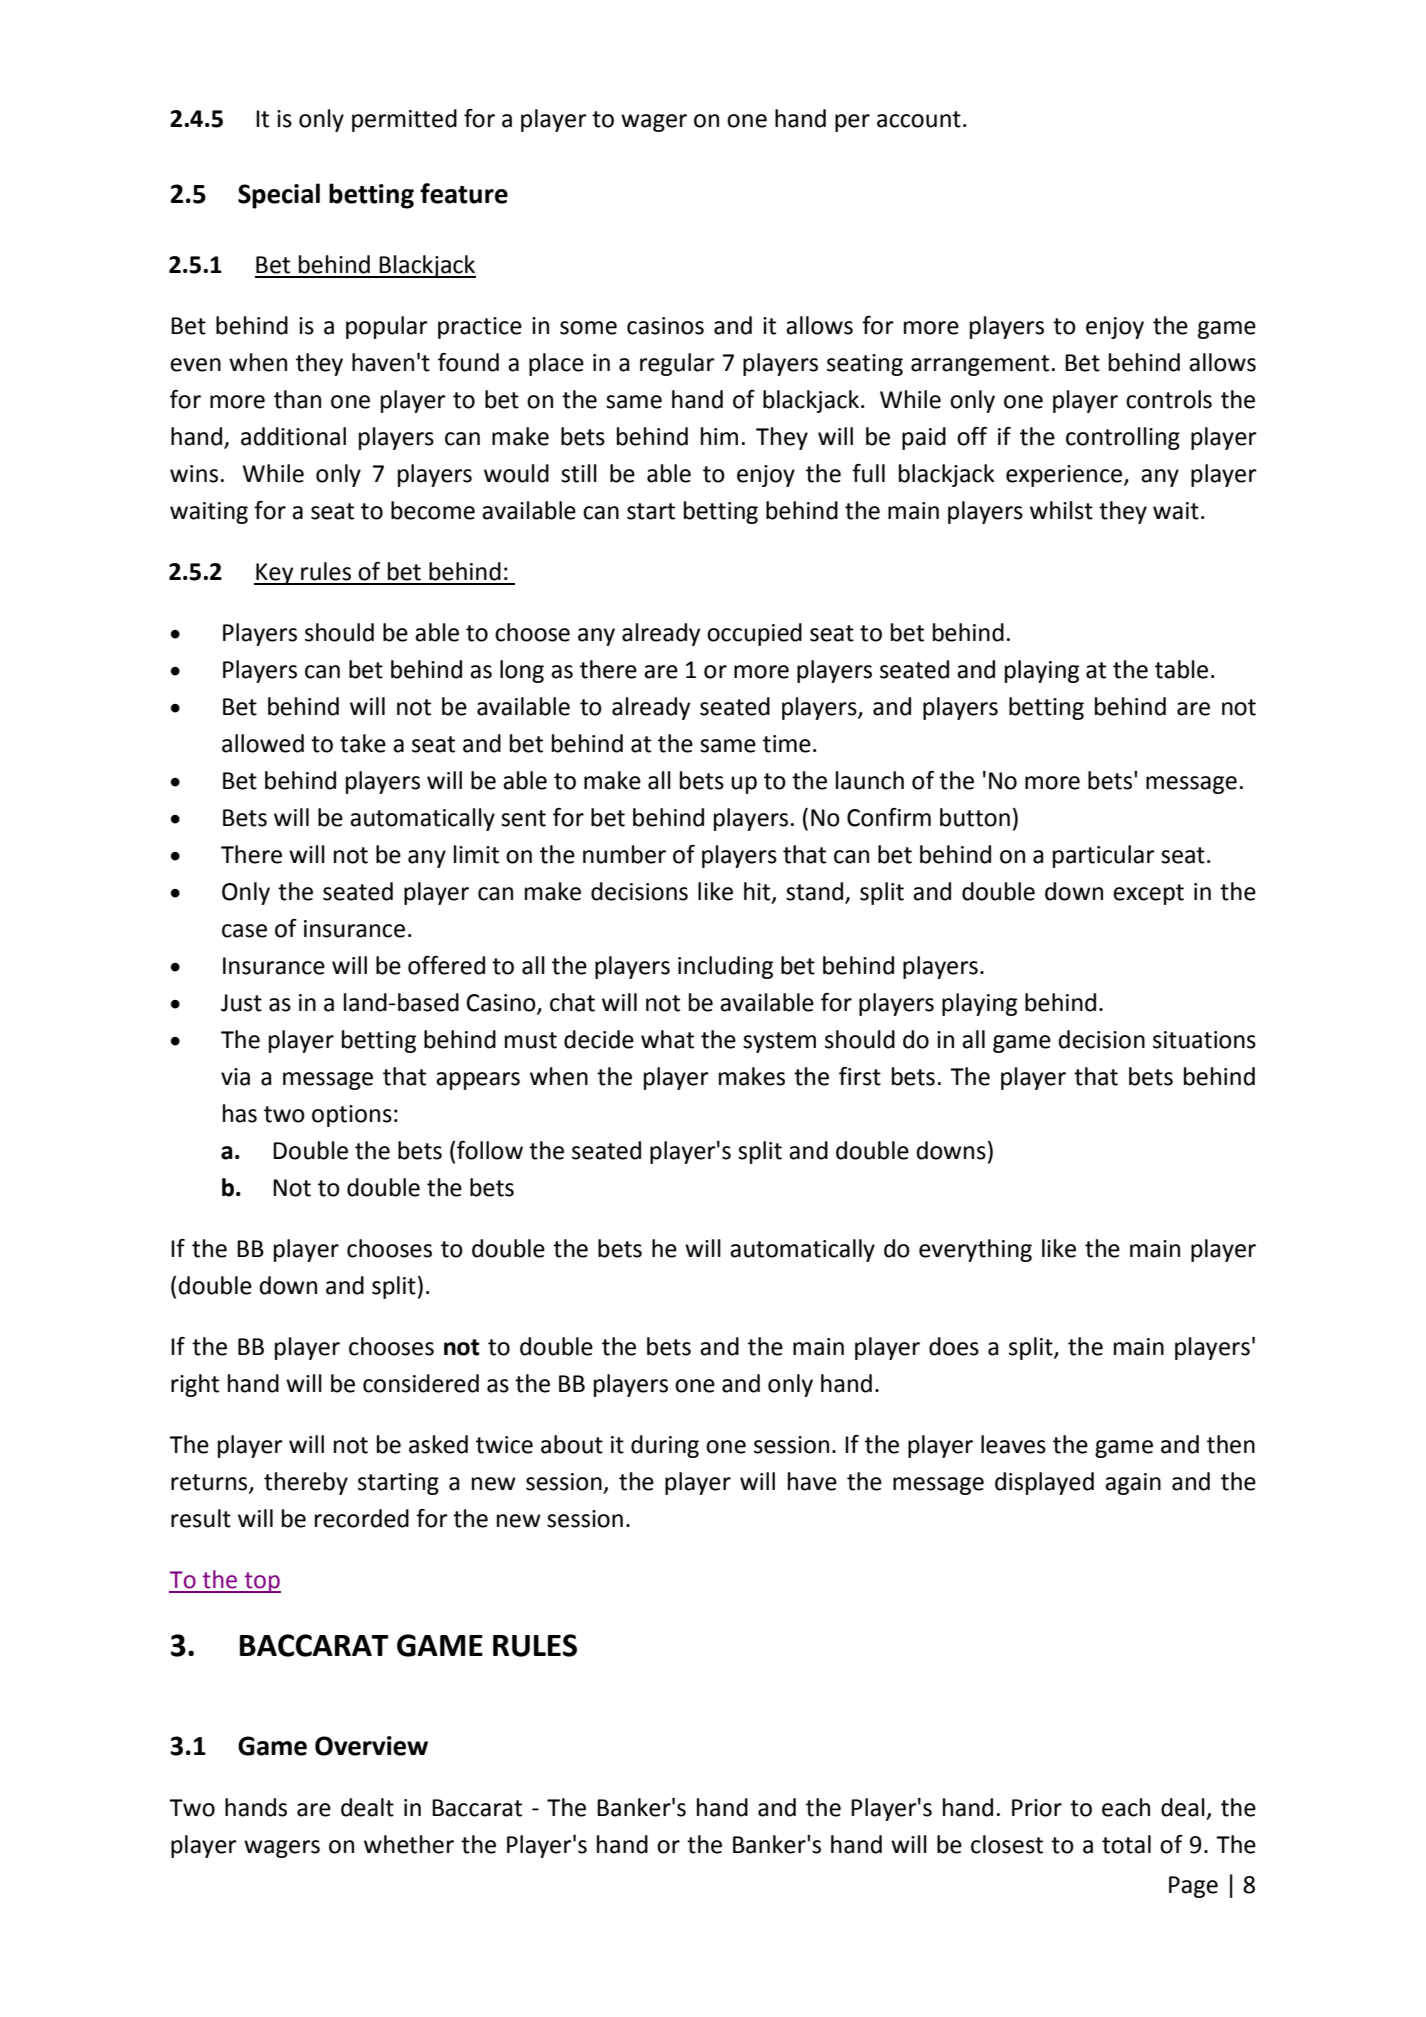  Describe the element at coordinates (1104, 856) in the screenshot. I see `particular` at that location.
